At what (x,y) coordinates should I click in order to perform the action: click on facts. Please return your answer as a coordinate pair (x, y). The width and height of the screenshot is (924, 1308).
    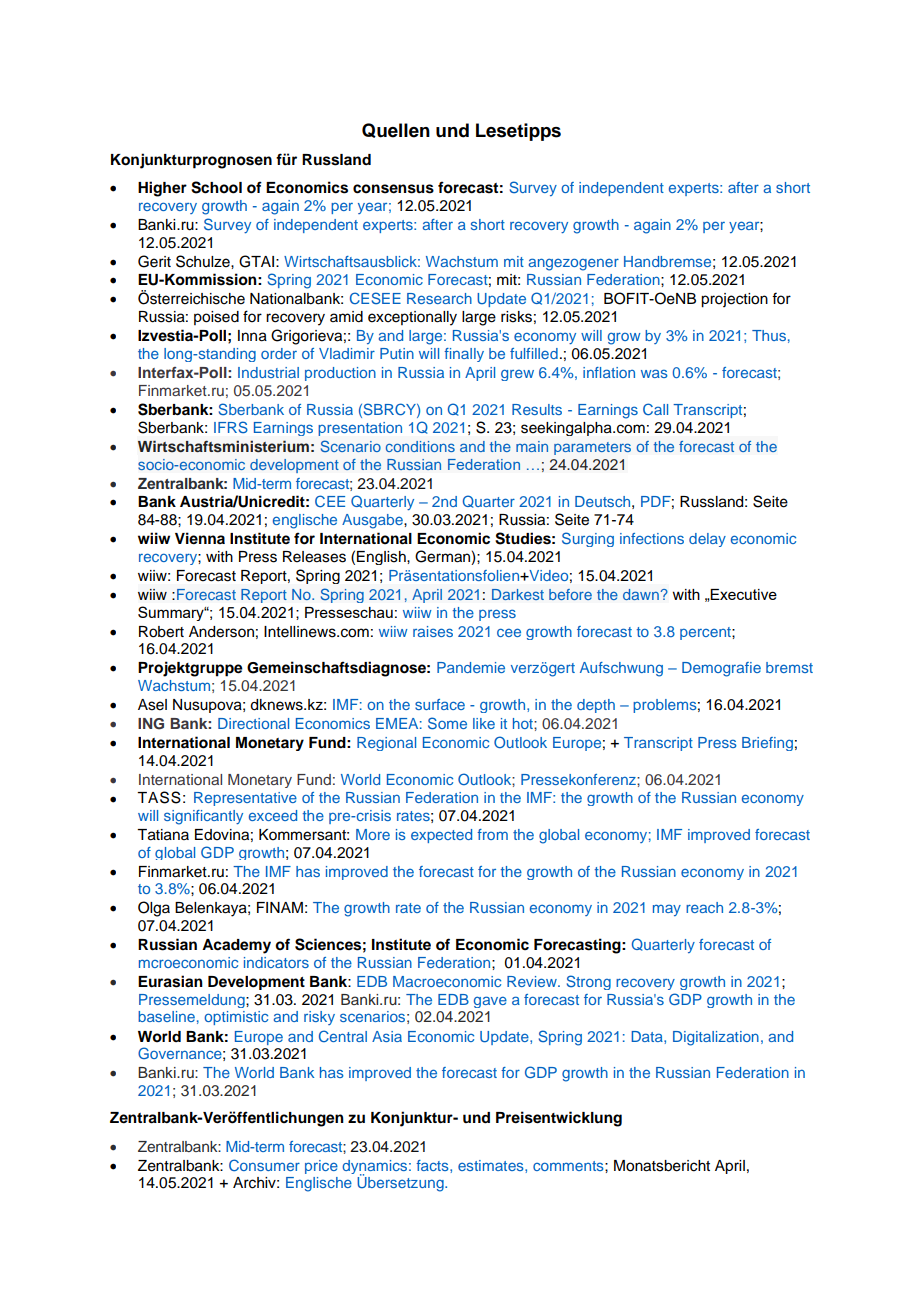
    Looking at the image, I should click on (433, 1165).
